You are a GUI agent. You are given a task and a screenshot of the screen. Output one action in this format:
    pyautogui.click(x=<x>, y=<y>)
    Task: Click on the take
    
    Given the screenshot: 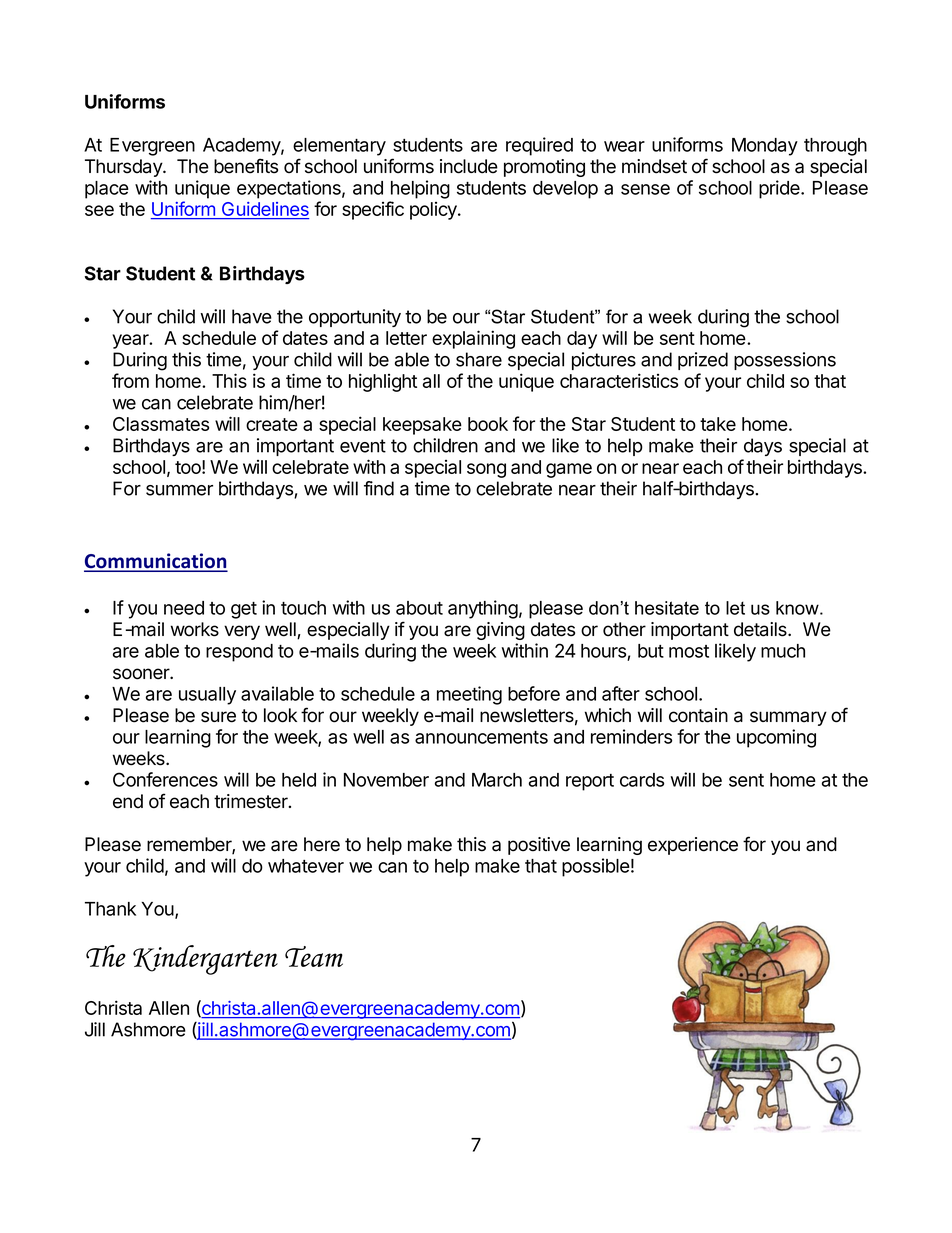 What is the action you would take?
    pyautogui.click(x=718, y=424)
